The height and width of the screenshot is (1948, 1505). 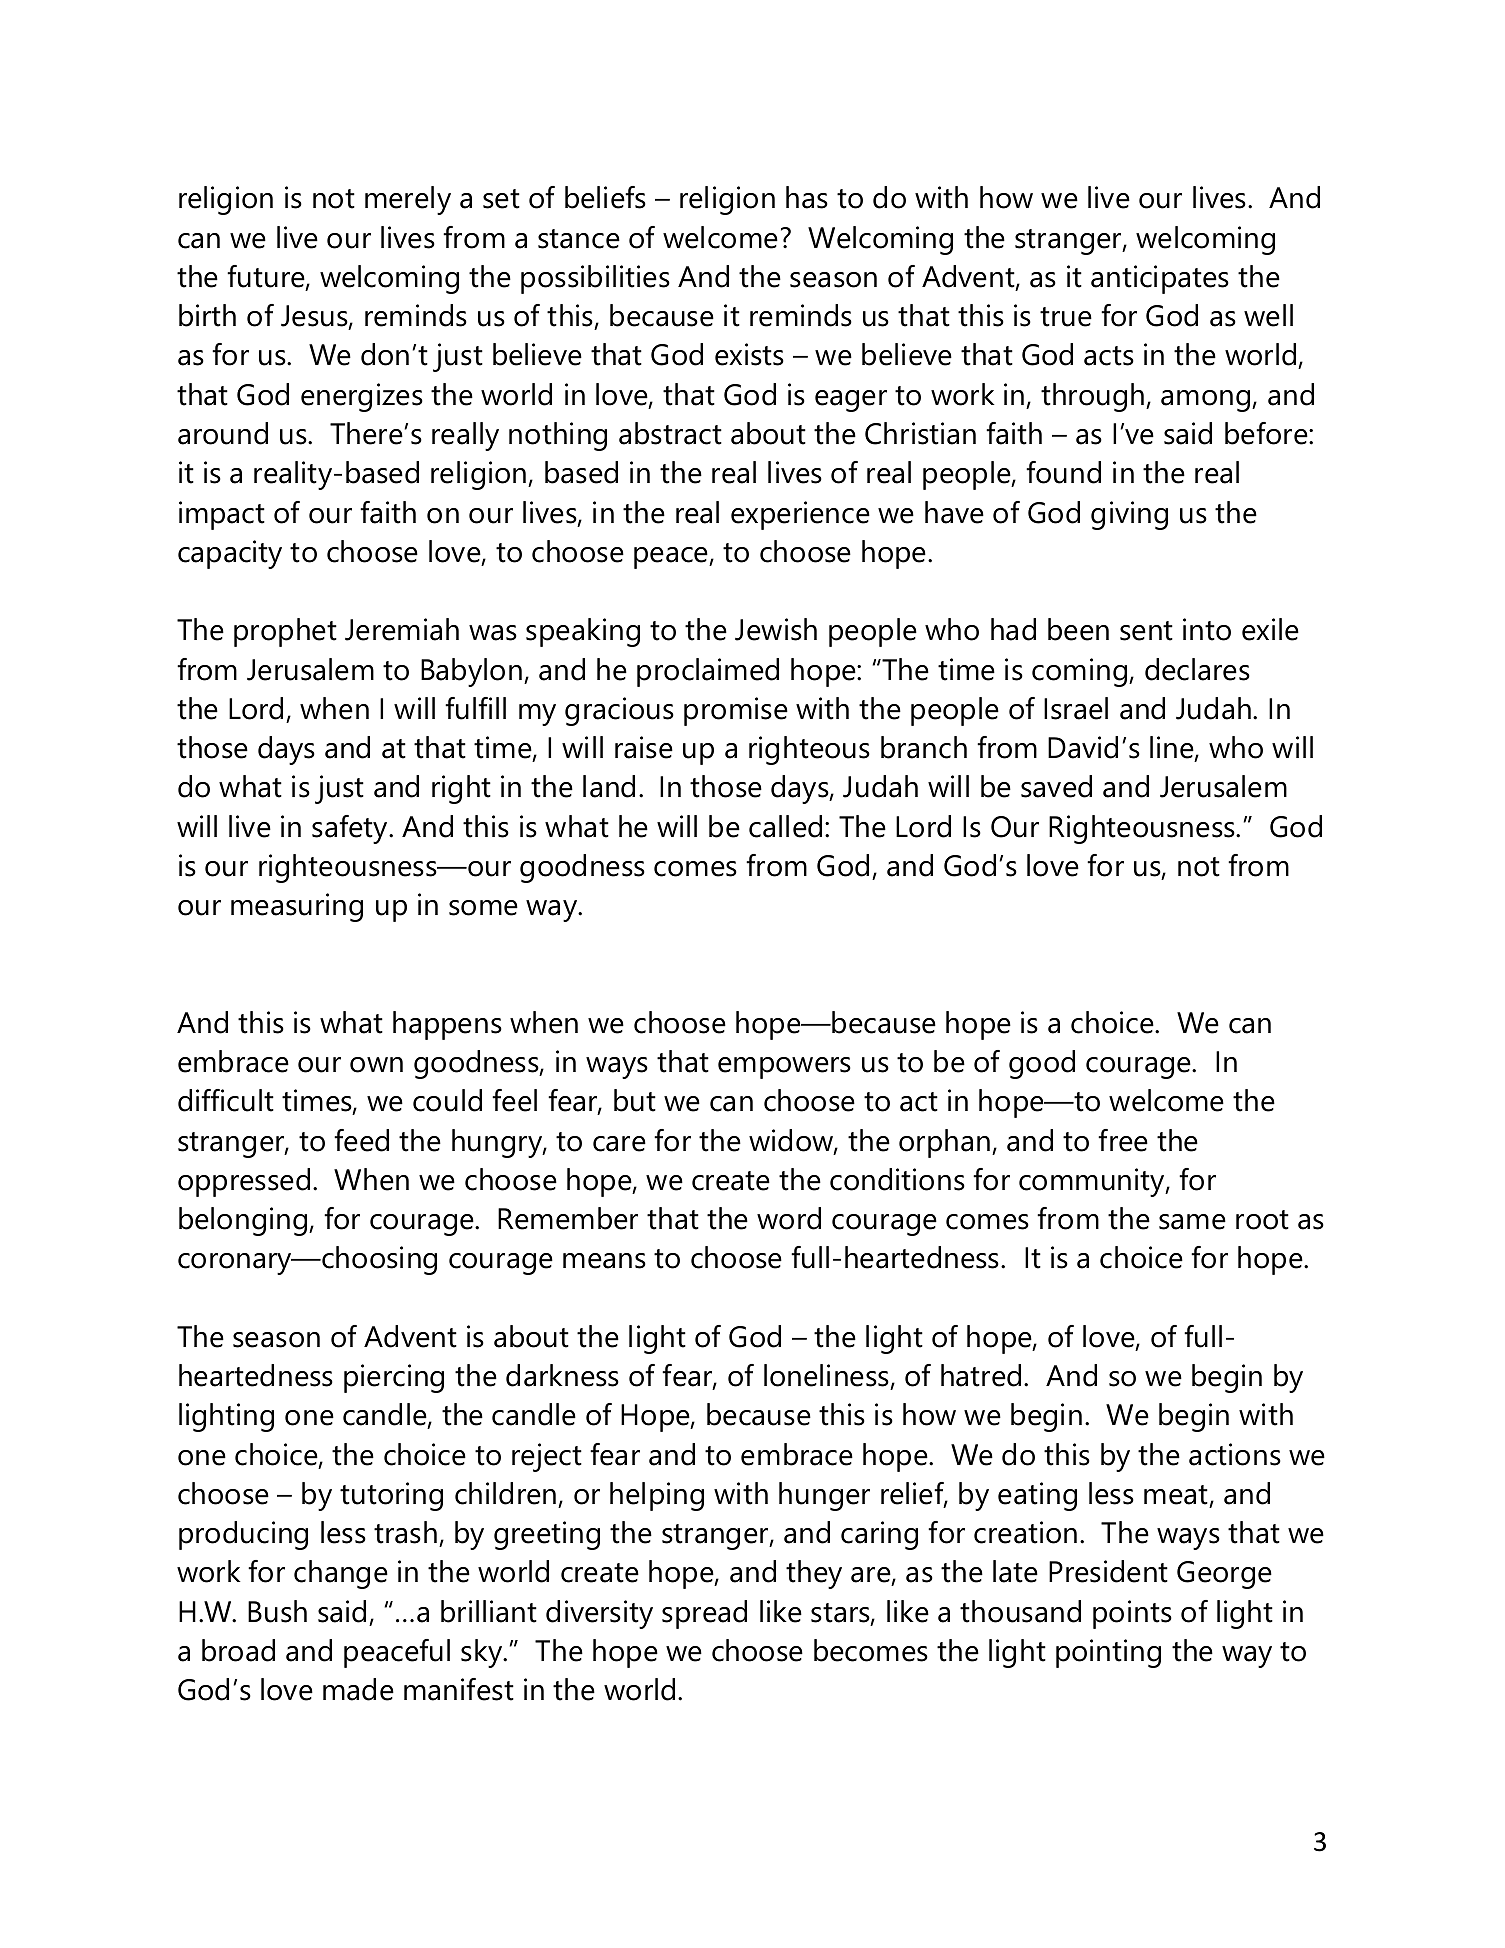 I want to click on spread, so click(x=704, y=1614).
